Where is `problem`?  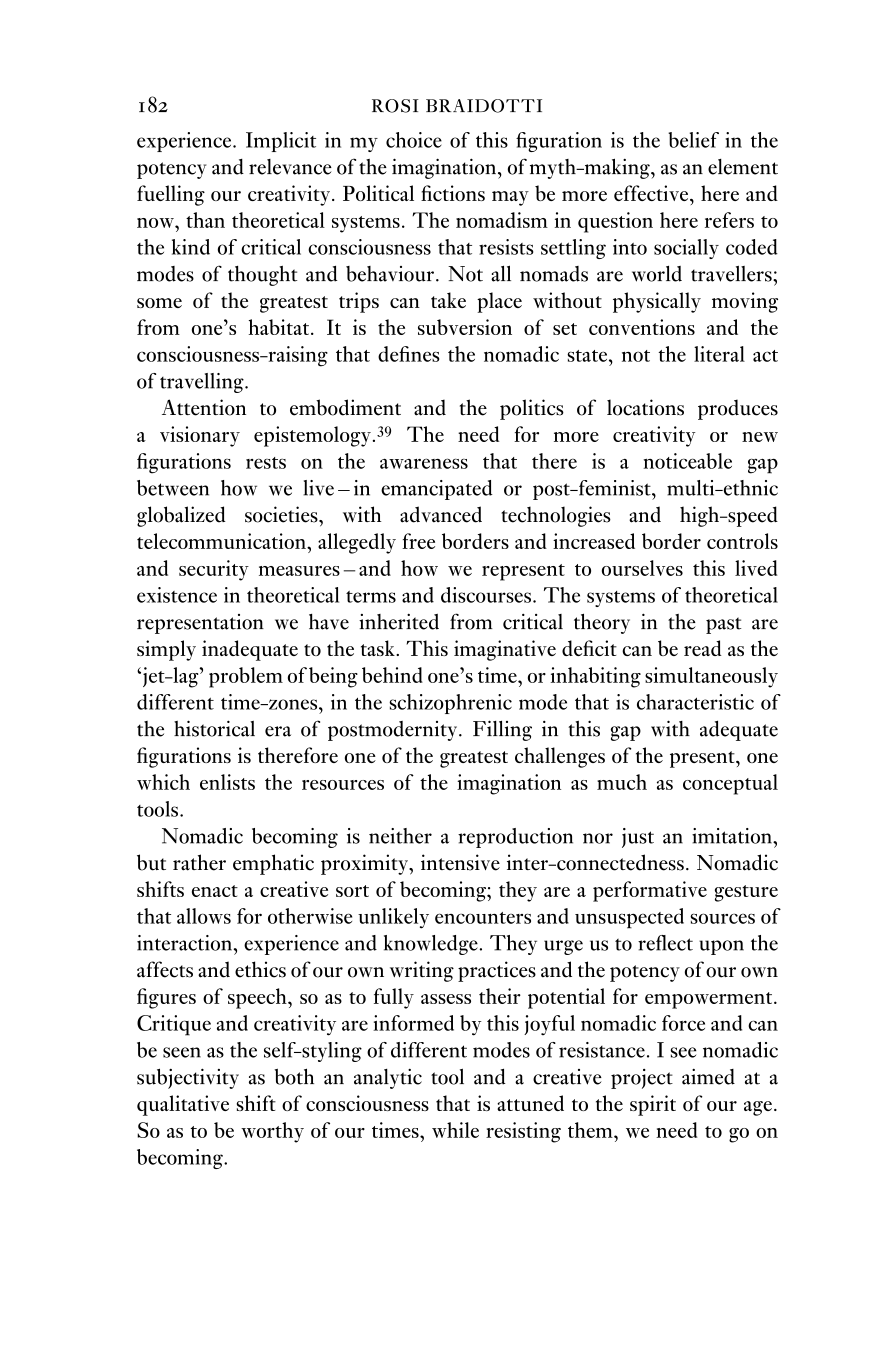 problem is located at coordinates (246, 677).
